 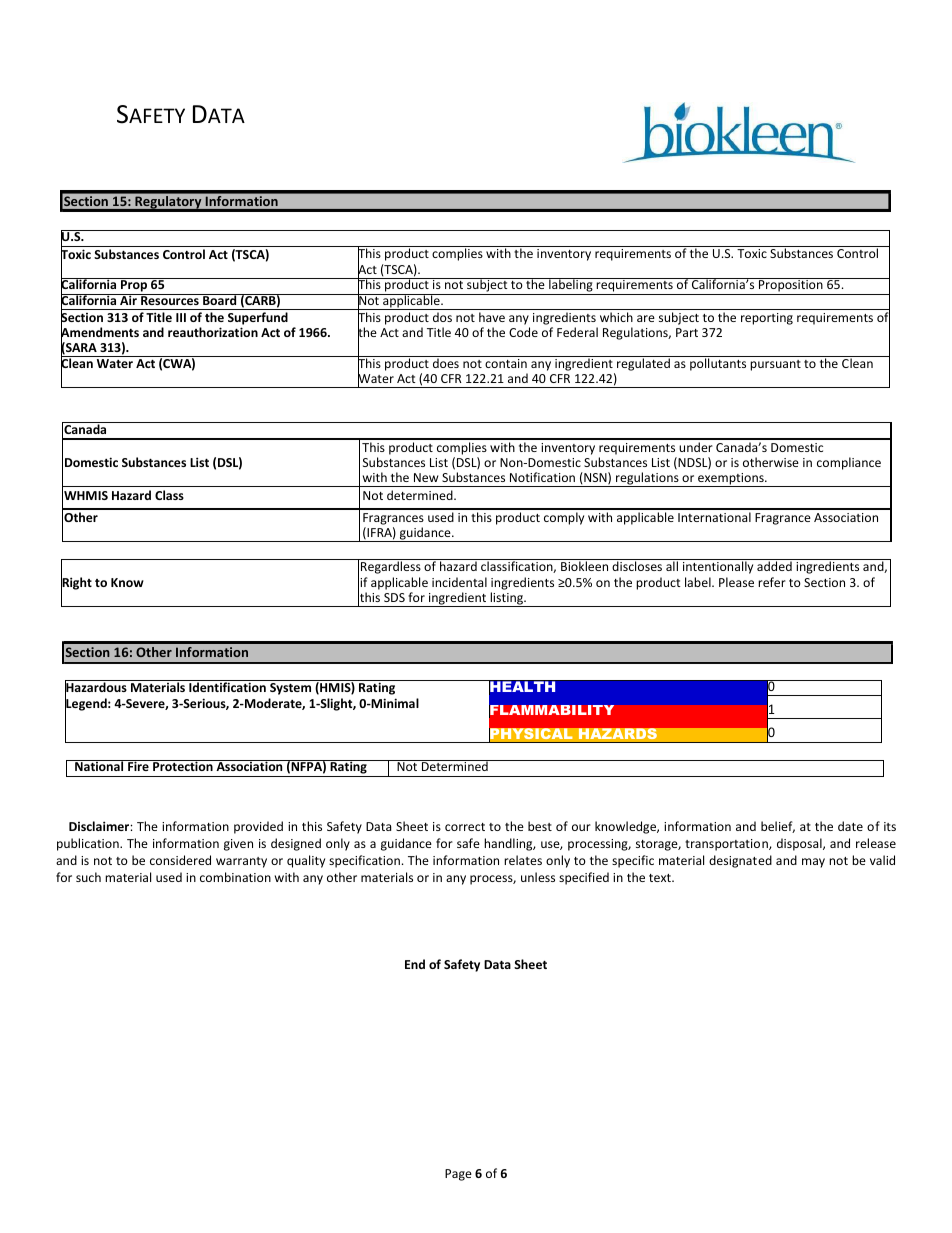 What do you see at coordinates (492, 317) in the screenshot?
I see `have` at bounding box center [492, 317].
